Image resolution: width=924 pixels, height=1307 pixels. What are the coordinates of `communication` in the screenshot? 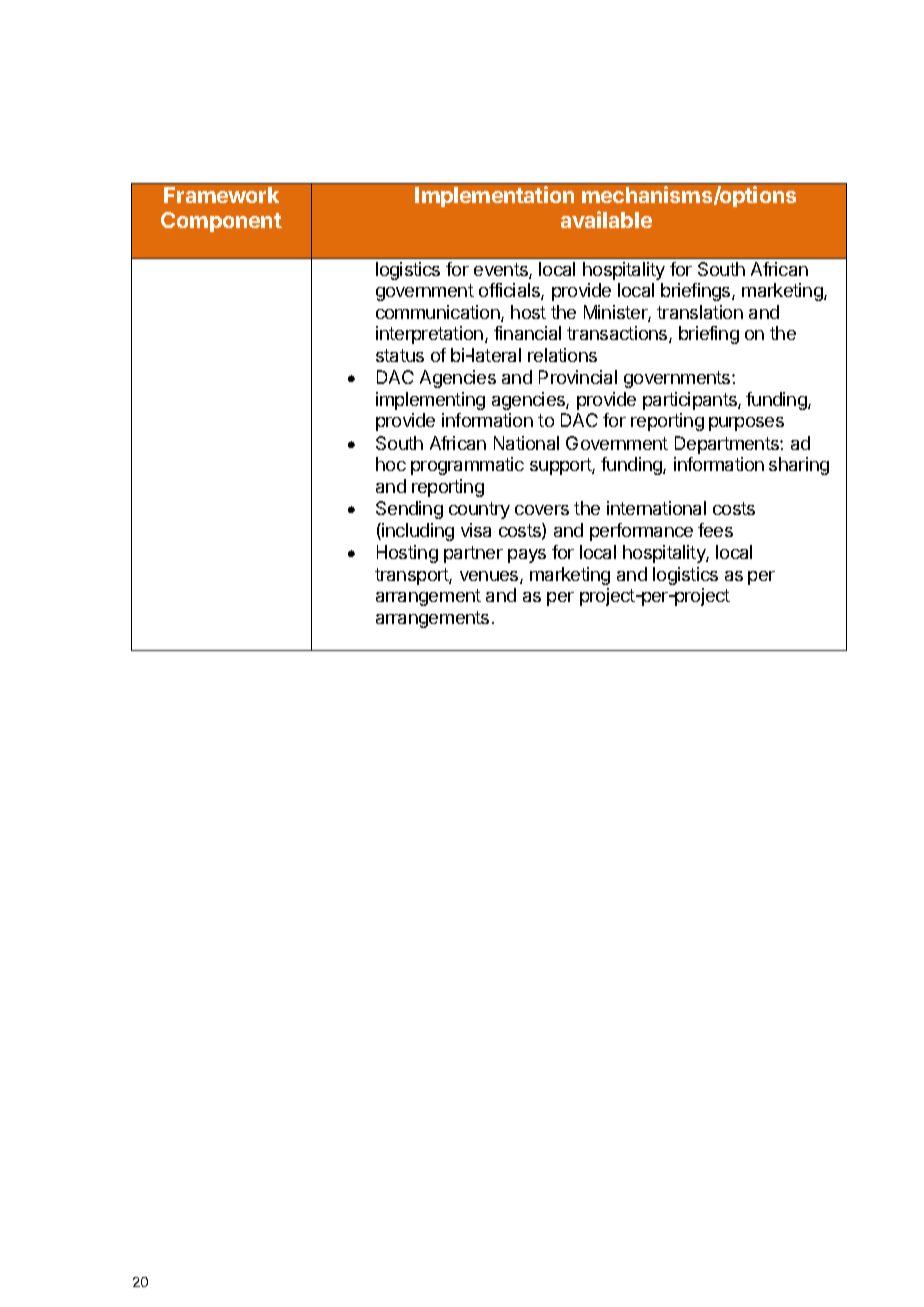 It's located at (439, 313).
